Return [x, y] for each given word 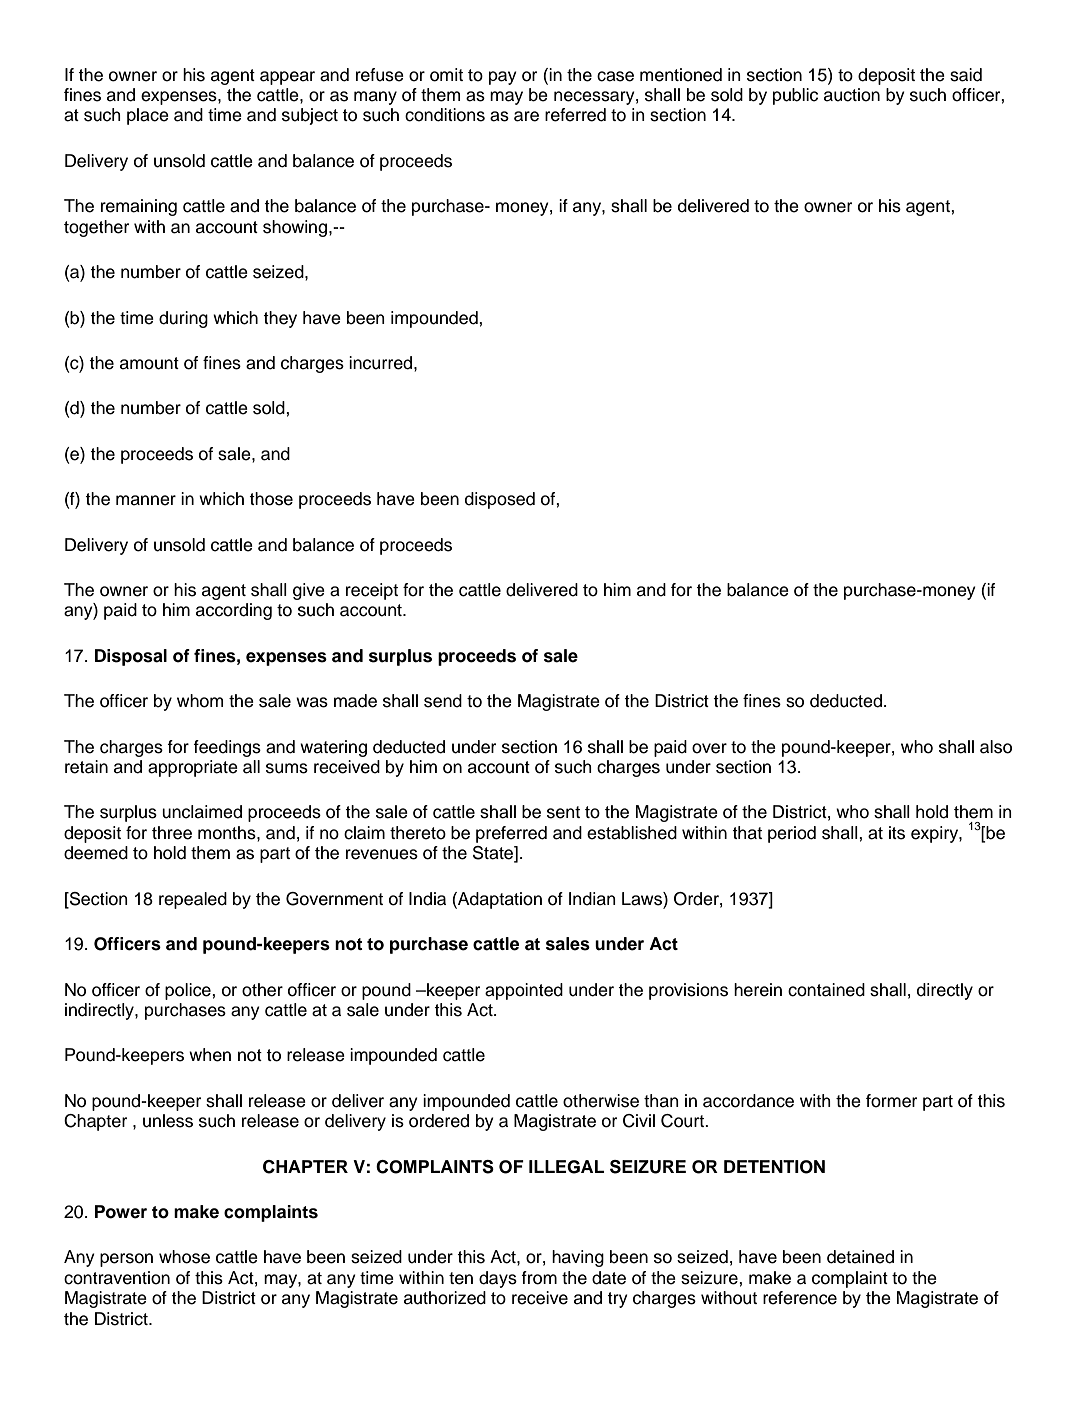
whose [184, 1257]
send [443, 701]
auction [852, 95]
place [148, 116]
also [996, 747]
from [539, 1278]
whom [200, 701]
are [526, 116]
